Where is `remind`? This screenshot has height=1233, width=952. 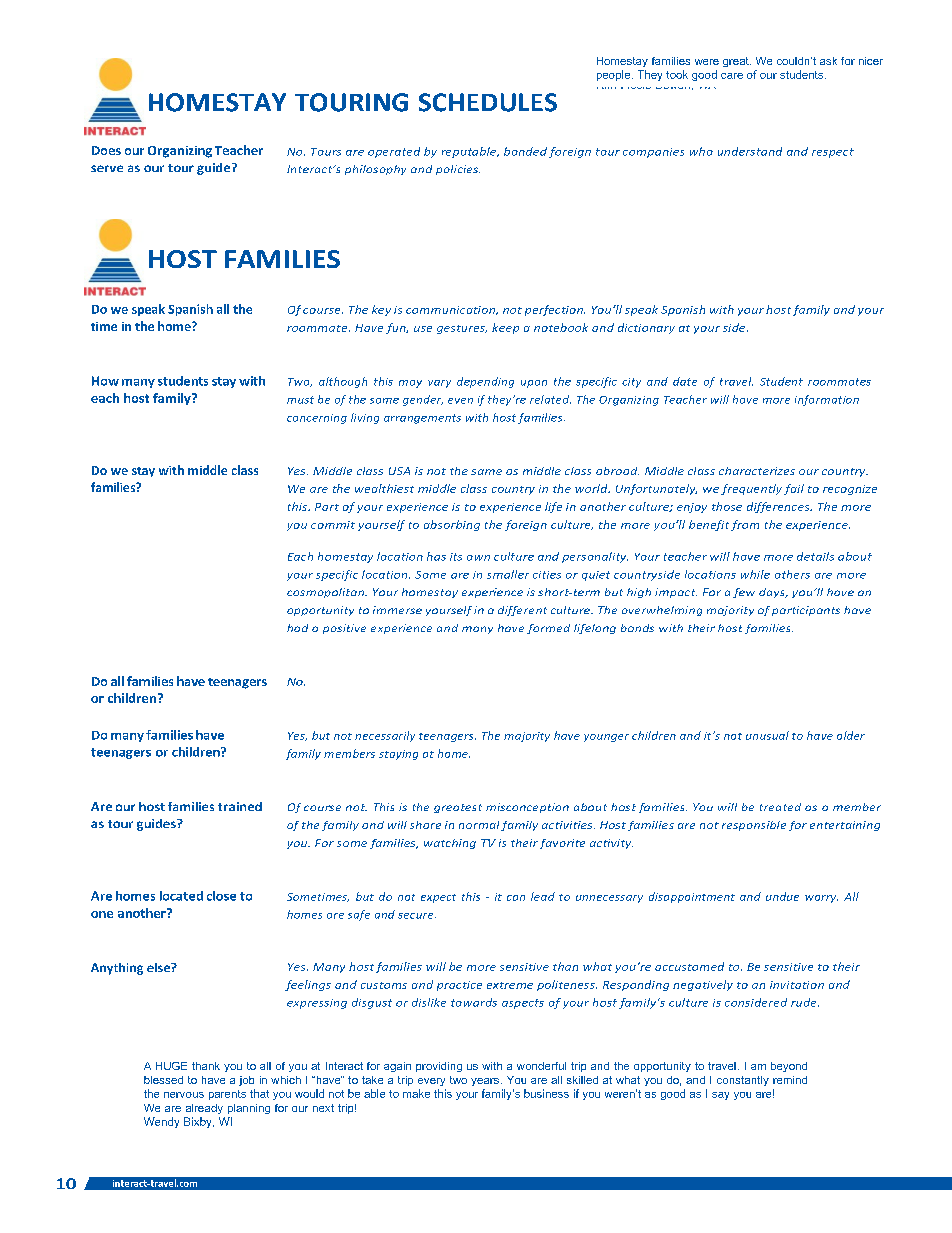 remind is located at coordinates (790, 1080).
